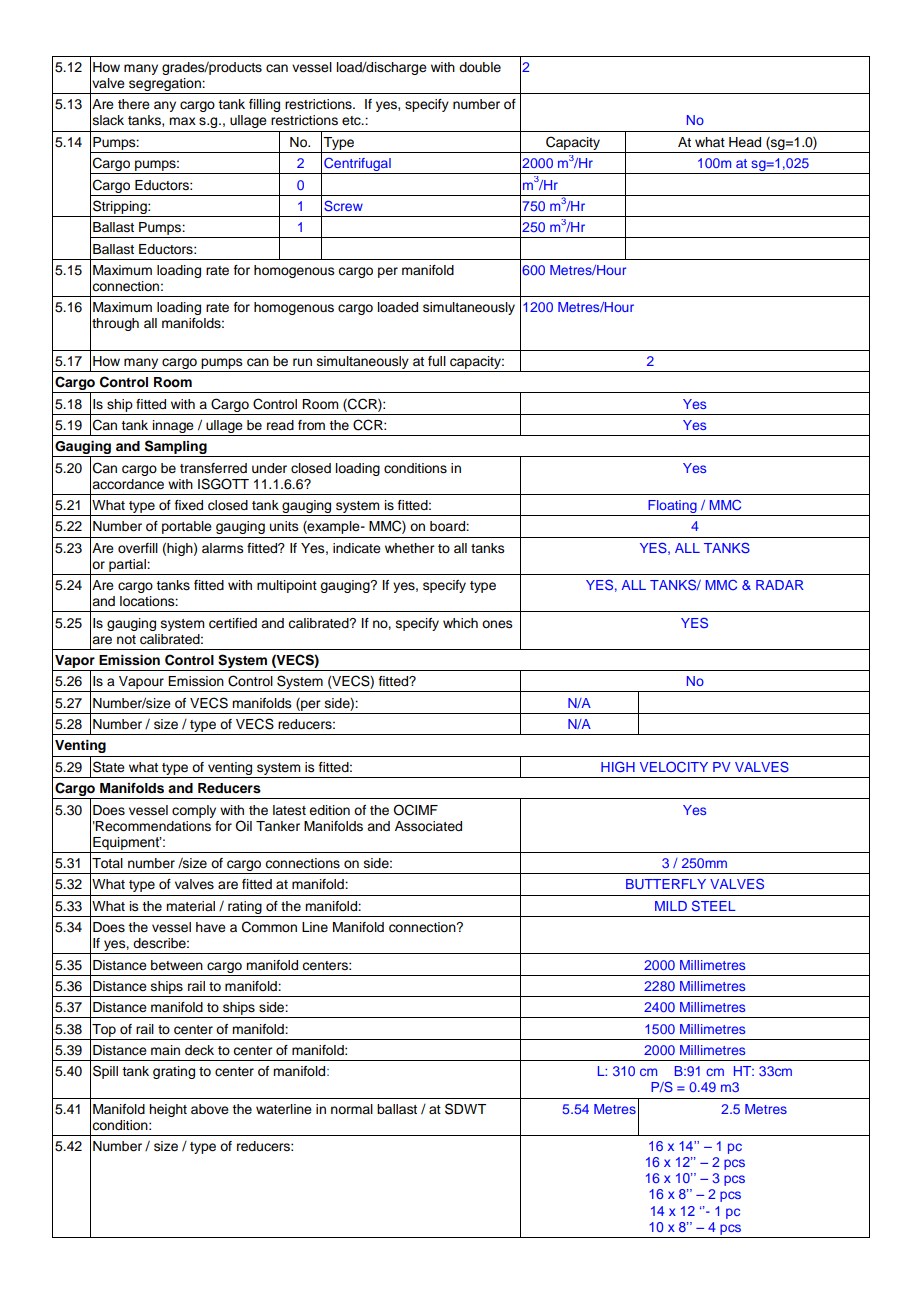  What do you see at coordinates (480, 67) in the screenshot?
I see `double` at bounding box center [480, 67].
